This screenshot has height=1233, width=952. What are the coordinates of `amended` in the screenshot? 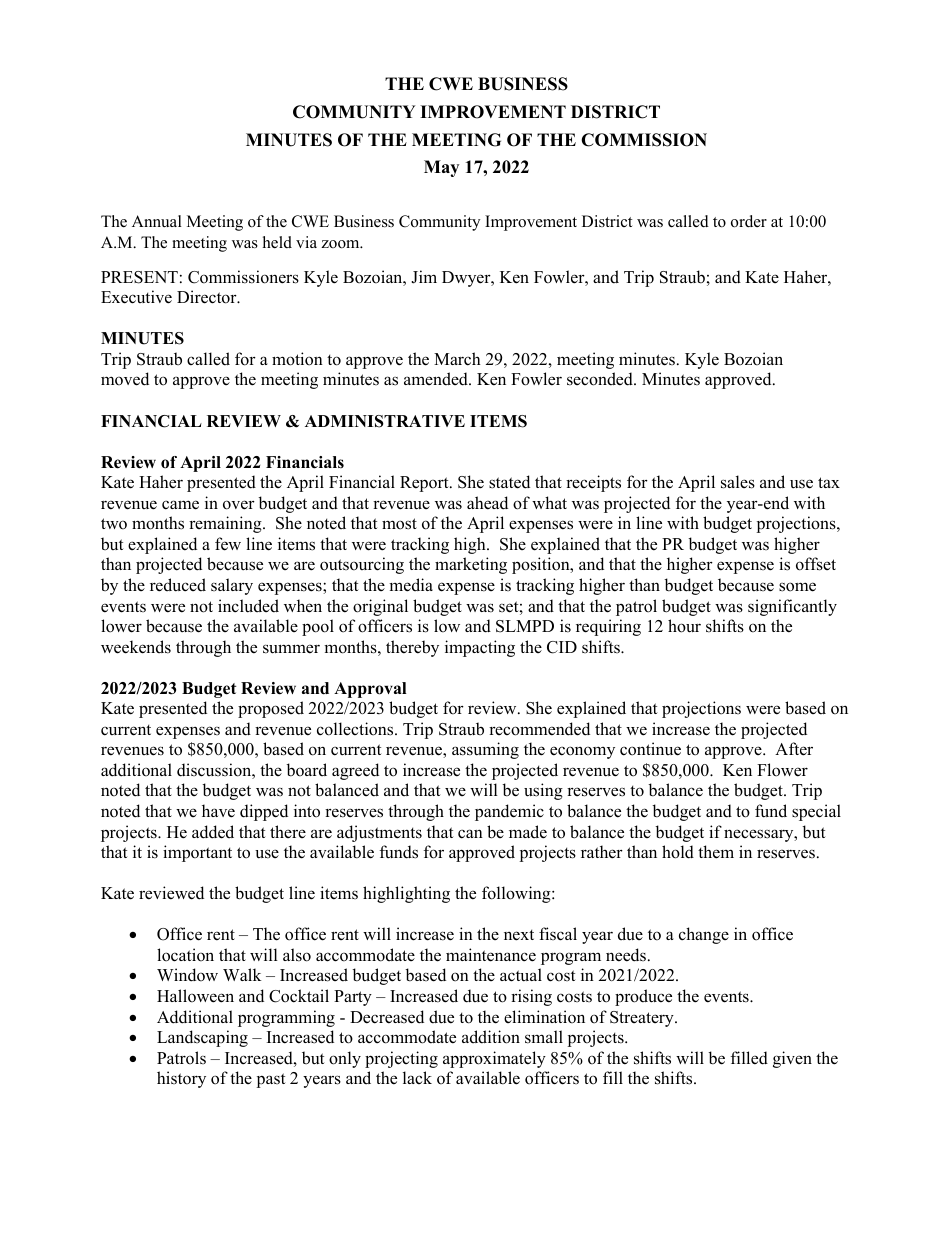 It's located at (437, 379).
